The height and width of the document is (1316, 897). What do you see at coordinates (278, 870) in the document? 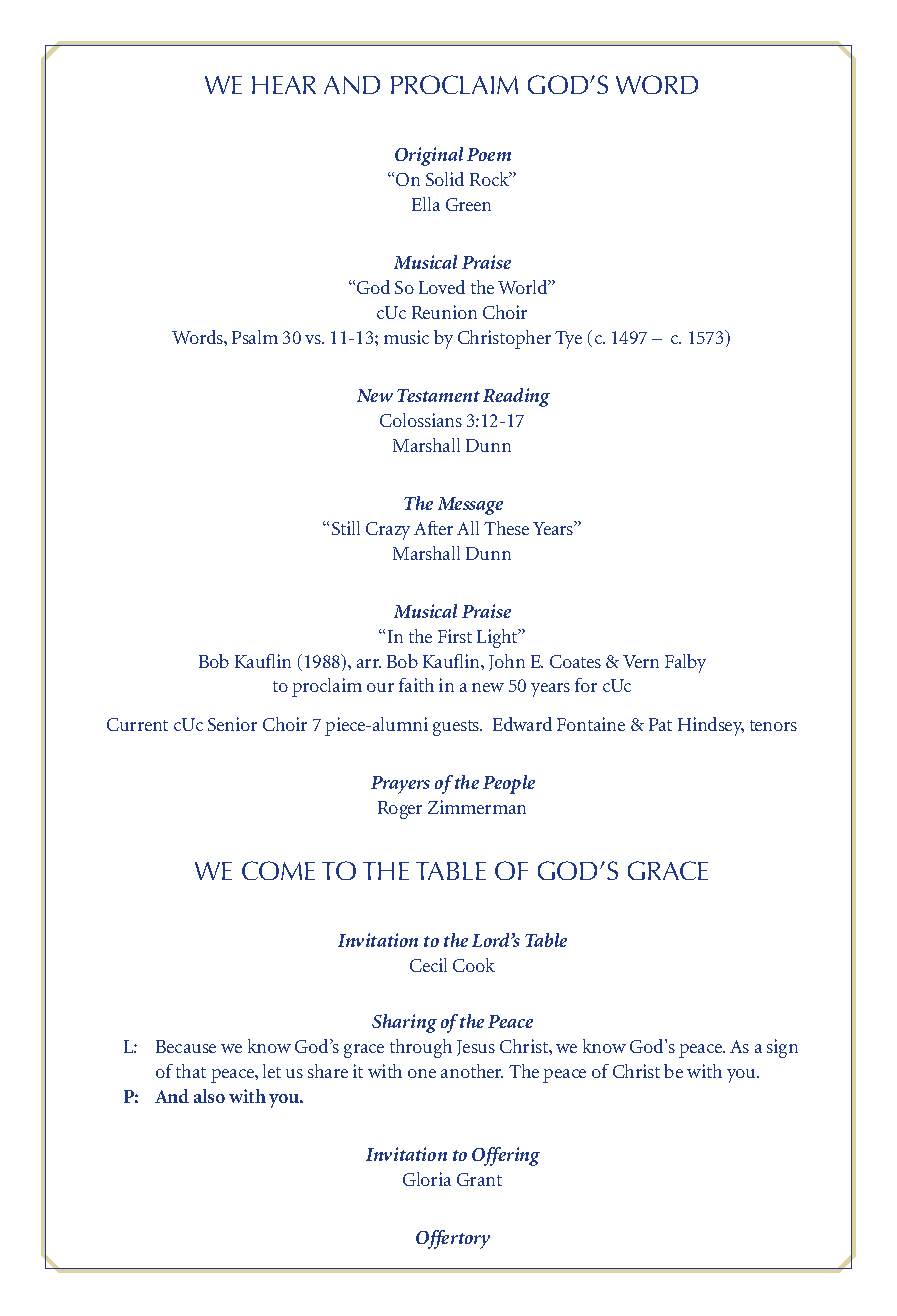
I see `COME` at bounding box center [278, 870].
